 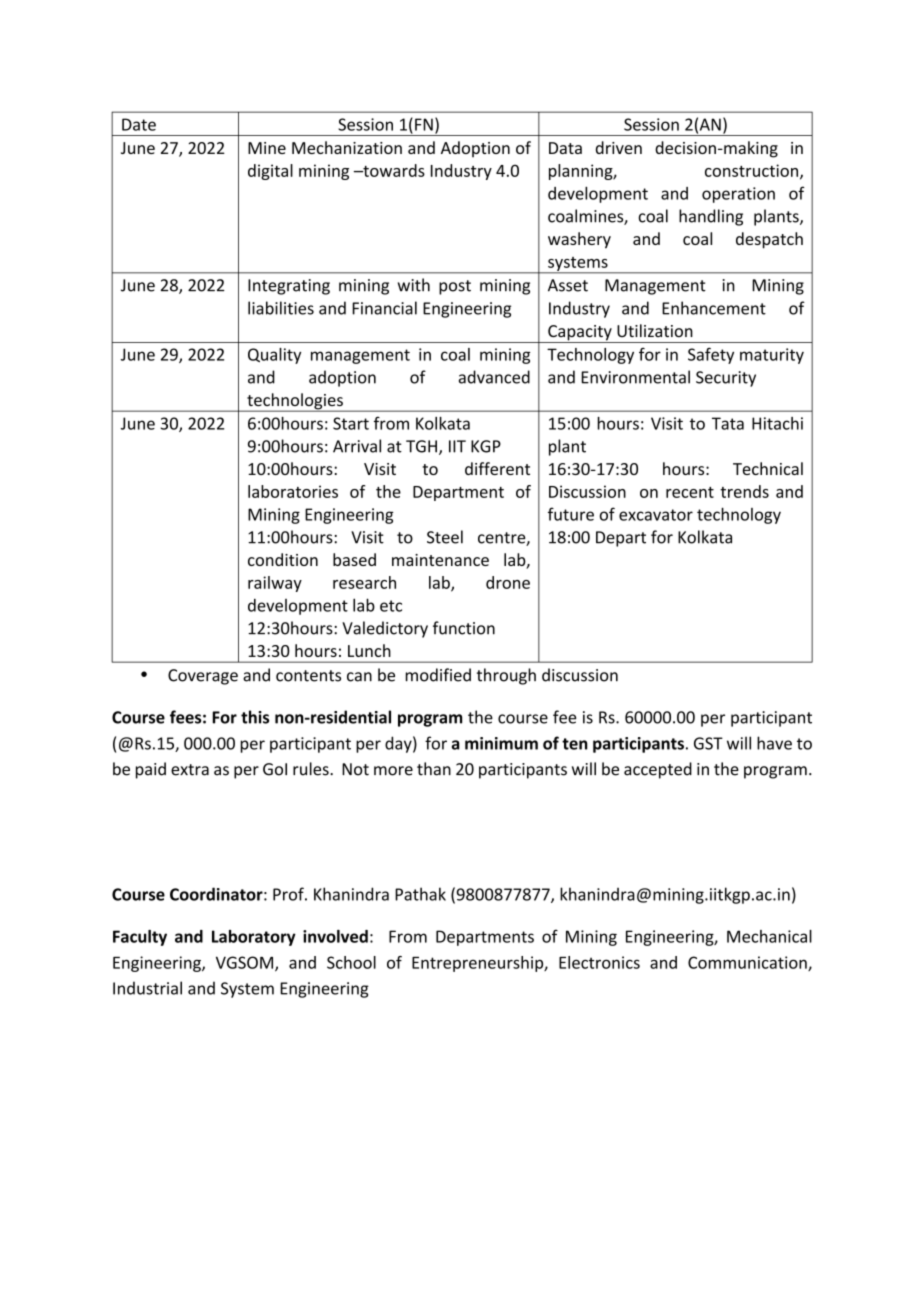 What do you see at coordinates (254, 938) in the screenshot?
I see `Laboratory` at bounding box center [254, 938].
